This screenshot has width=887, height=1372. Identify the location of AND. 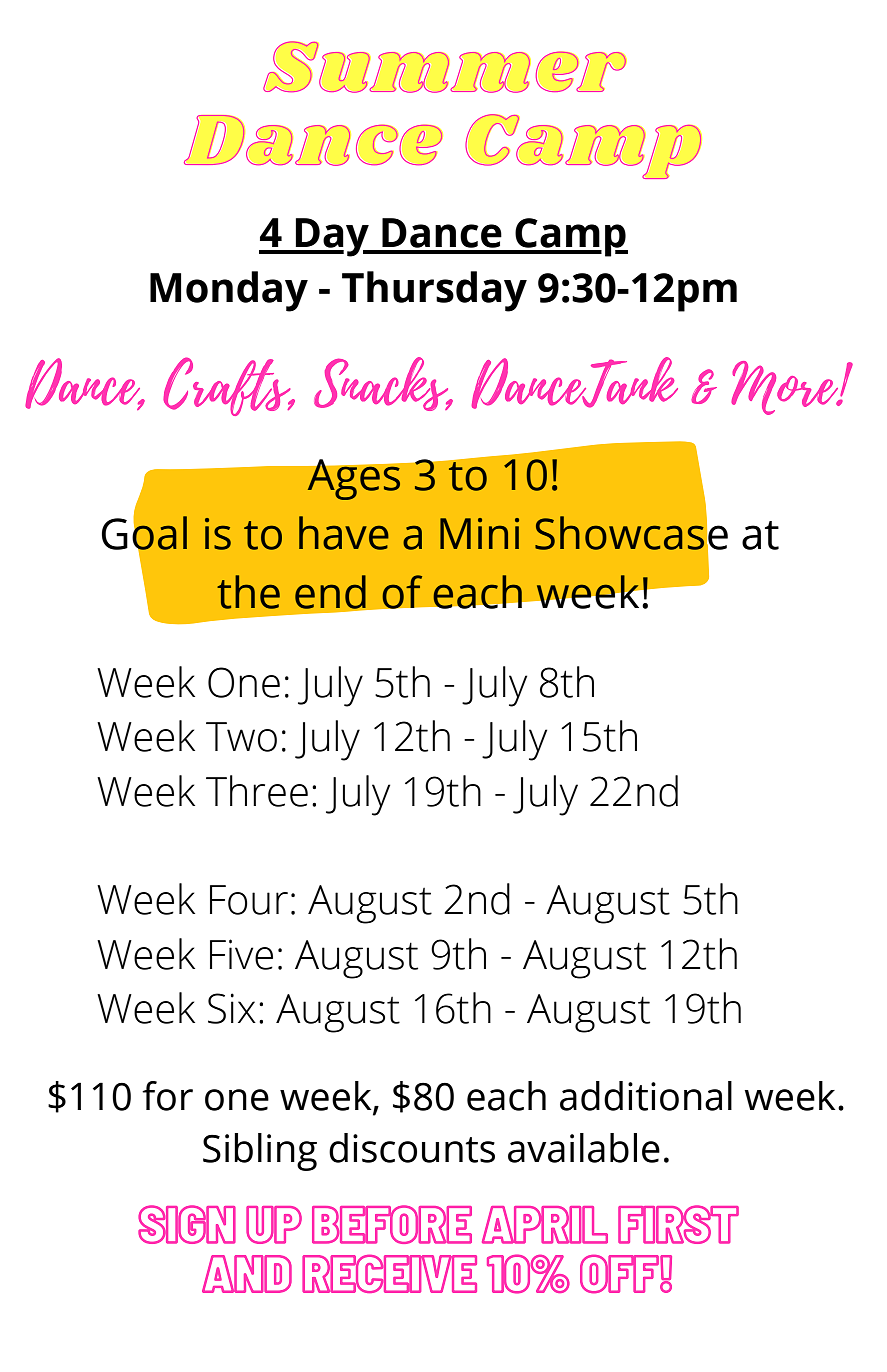
(247, 1274).
